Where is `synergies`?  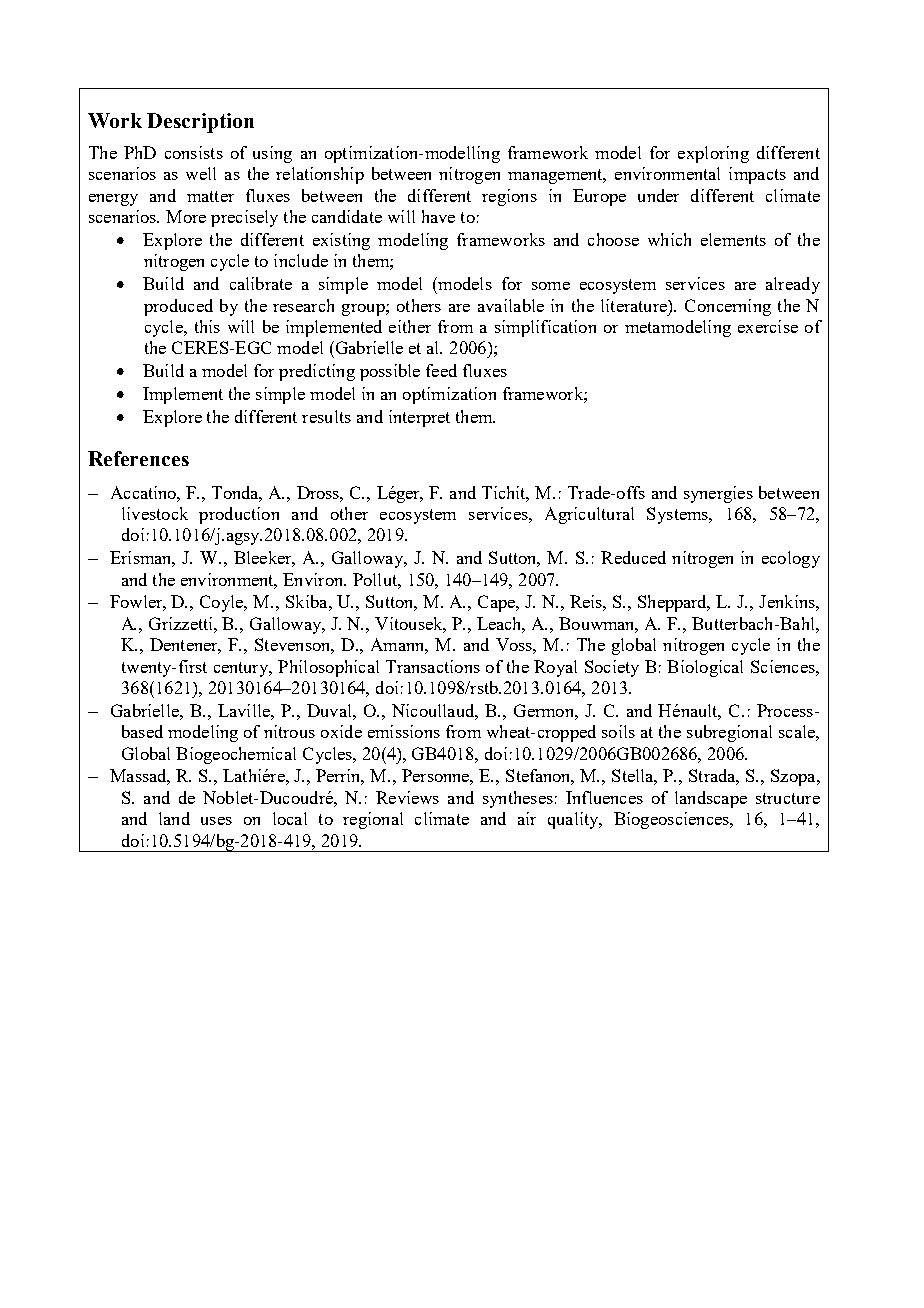
synergies is located at coordinates (718, 494).
